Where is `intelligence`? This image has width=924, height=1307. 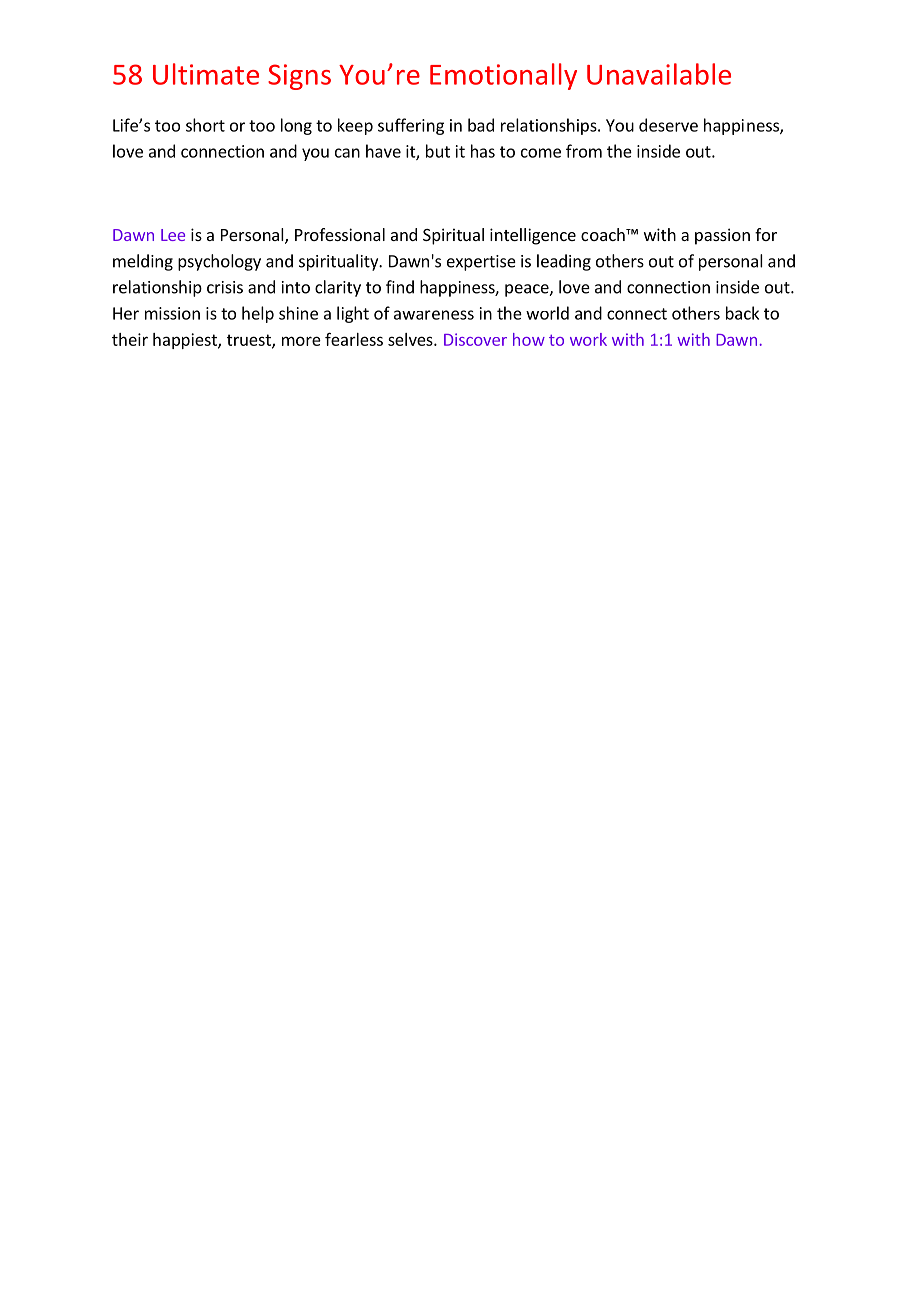 intelligence is located at coordinates (533, 236).
